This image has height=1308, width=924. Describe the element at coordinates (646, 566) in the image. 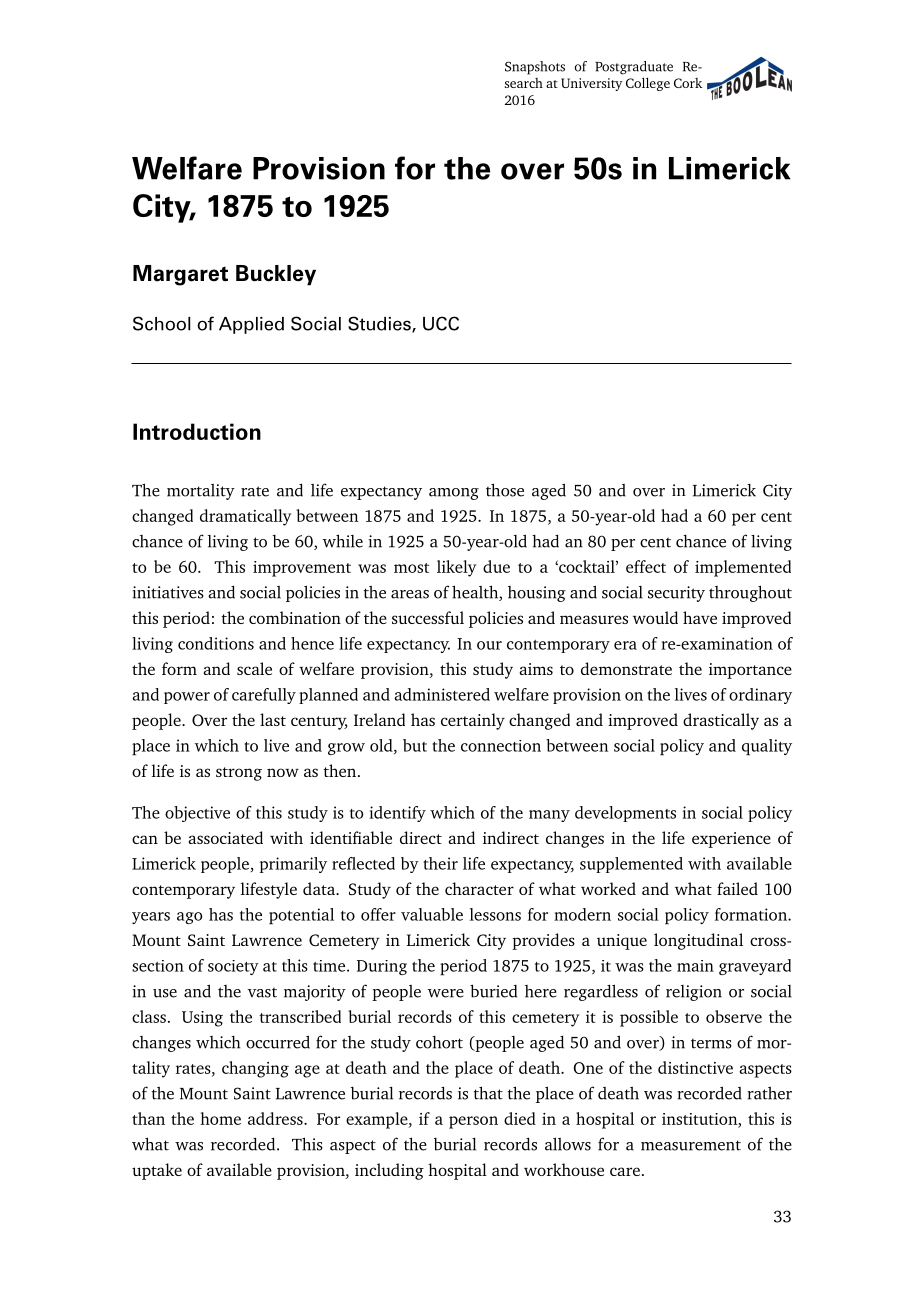

I see `effect` at that location.
